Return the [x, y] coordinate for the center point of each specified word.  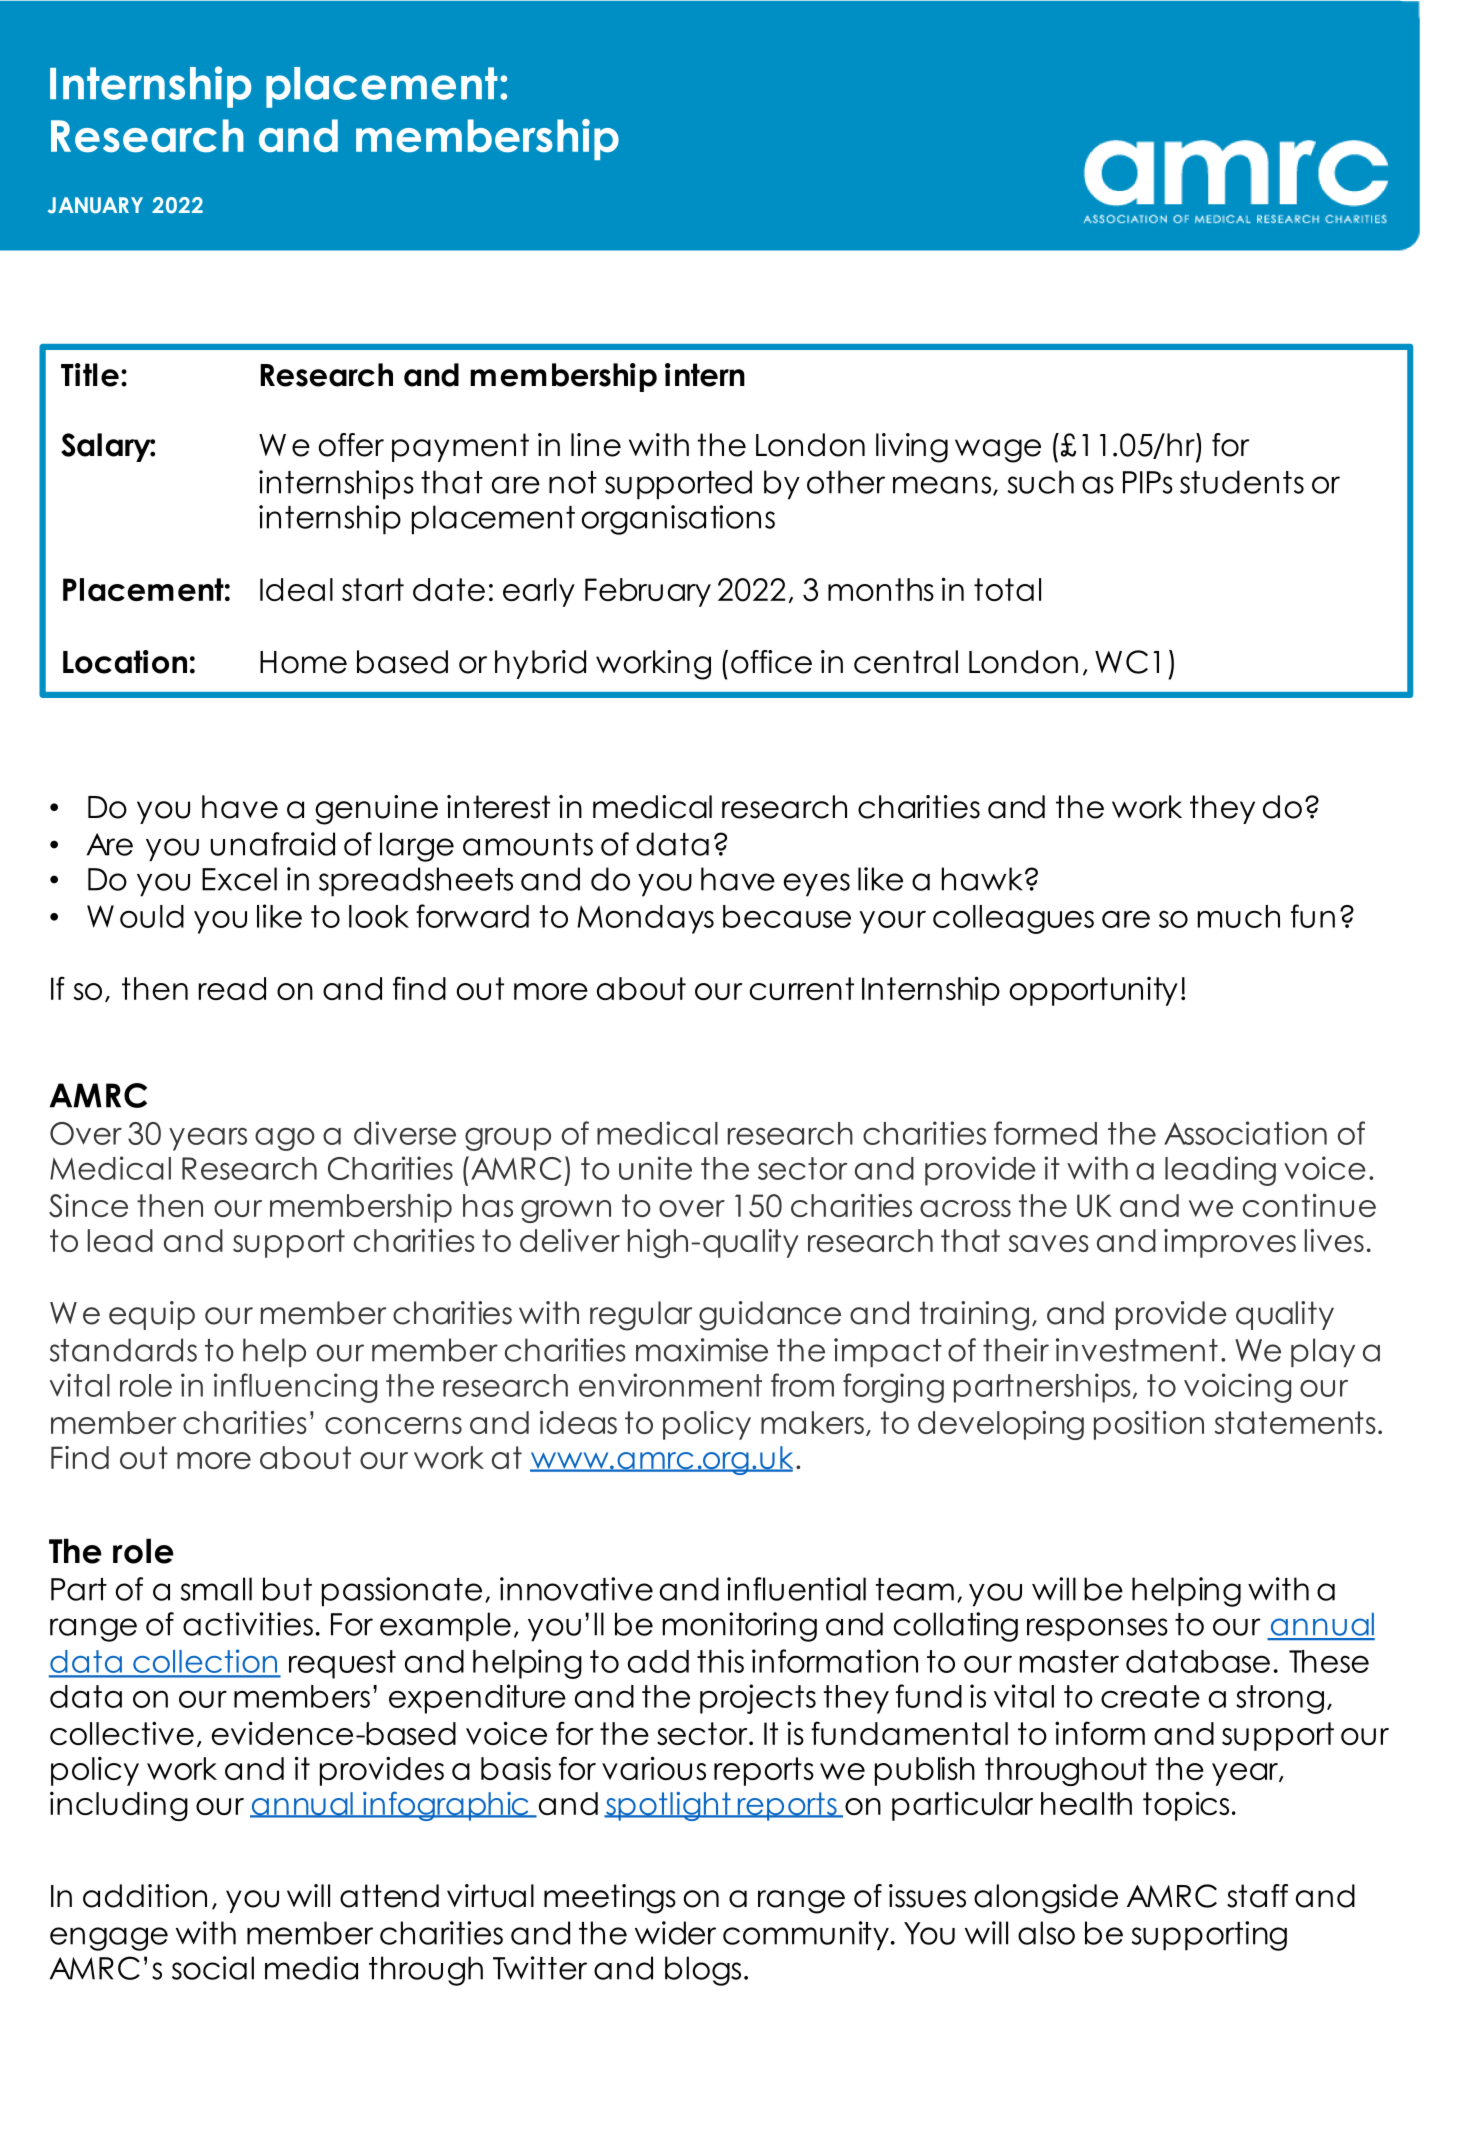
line [596, 445]
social [213, 1968]
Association [1245, 1133]
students [1242, 482]
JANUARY [95, 205]
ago [285, 1139]
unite [655, 1168]
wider [675, 1933]
